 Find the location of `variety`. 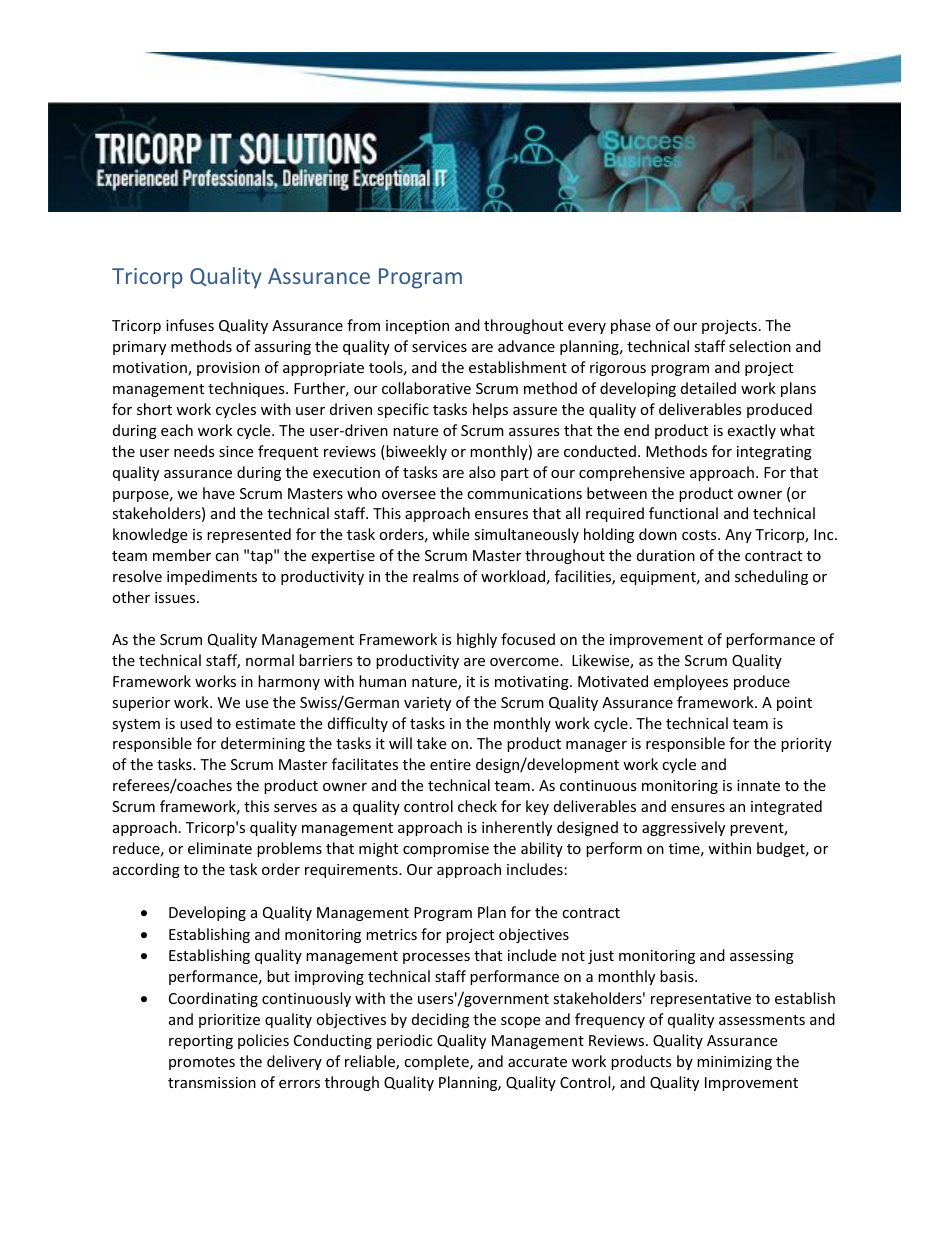

variety is located at coordinates (427, 704).
